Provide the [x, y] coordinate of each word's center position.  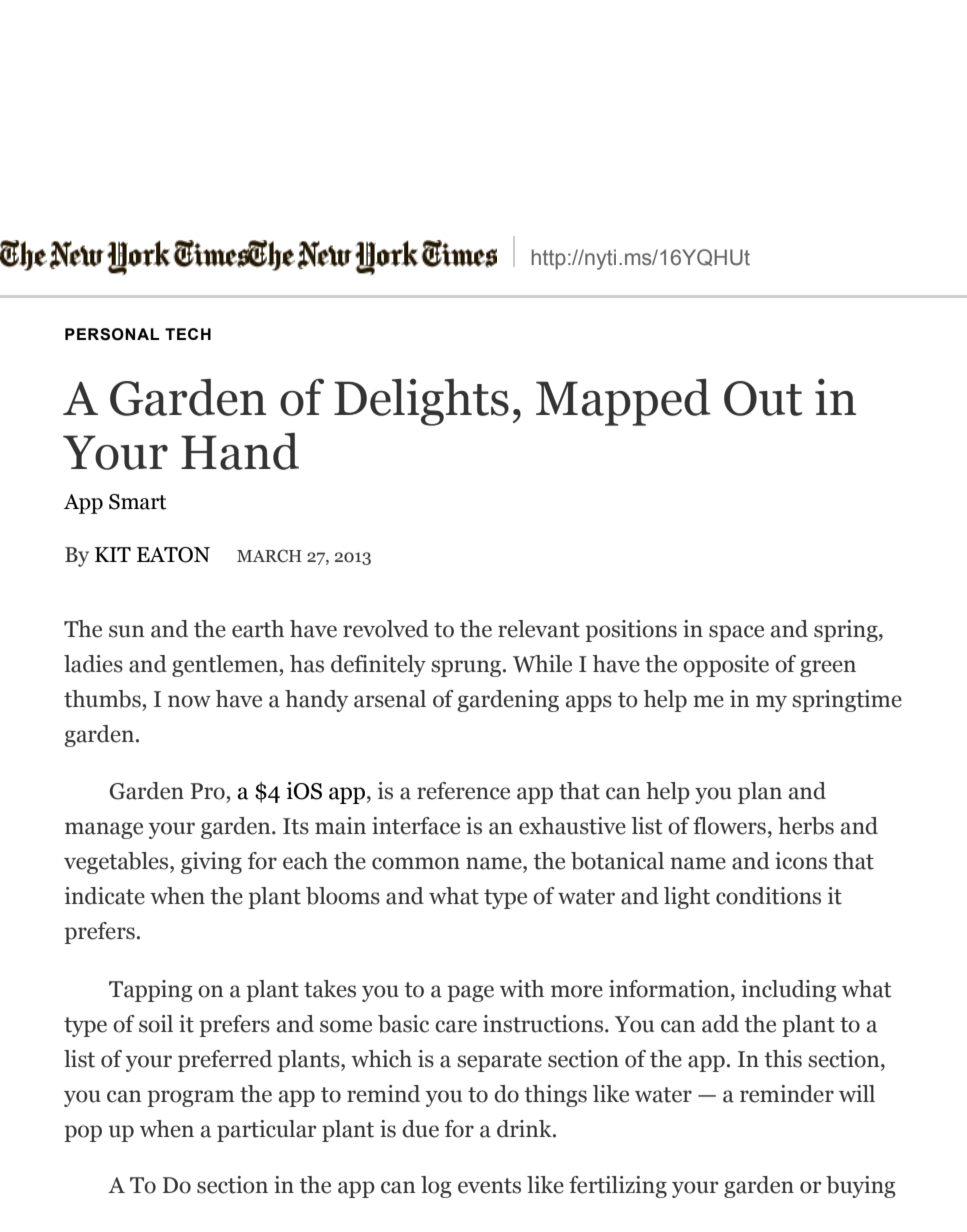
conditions [768, 896]
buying [861, 1187]
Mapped [623, 402]
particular [267, 1131]
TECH [188, 334]
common [416, 863]
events [489, 1186]
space [736, 633]
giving [211, 863]
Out [763, 398]
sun [127, 631]
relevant [539, 629]
